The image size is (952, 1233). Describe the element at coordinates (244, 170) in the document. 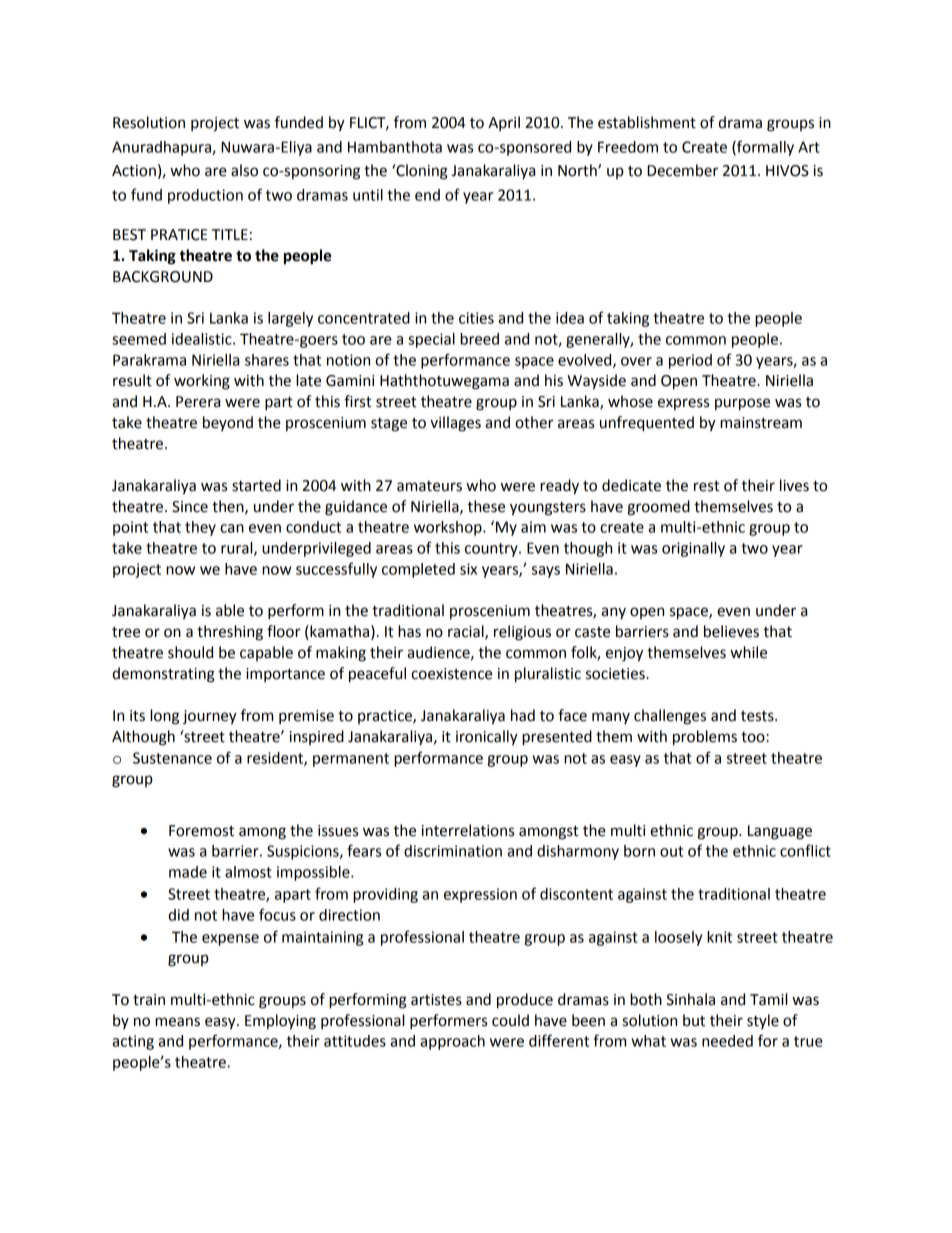

I see `also` at that location.
